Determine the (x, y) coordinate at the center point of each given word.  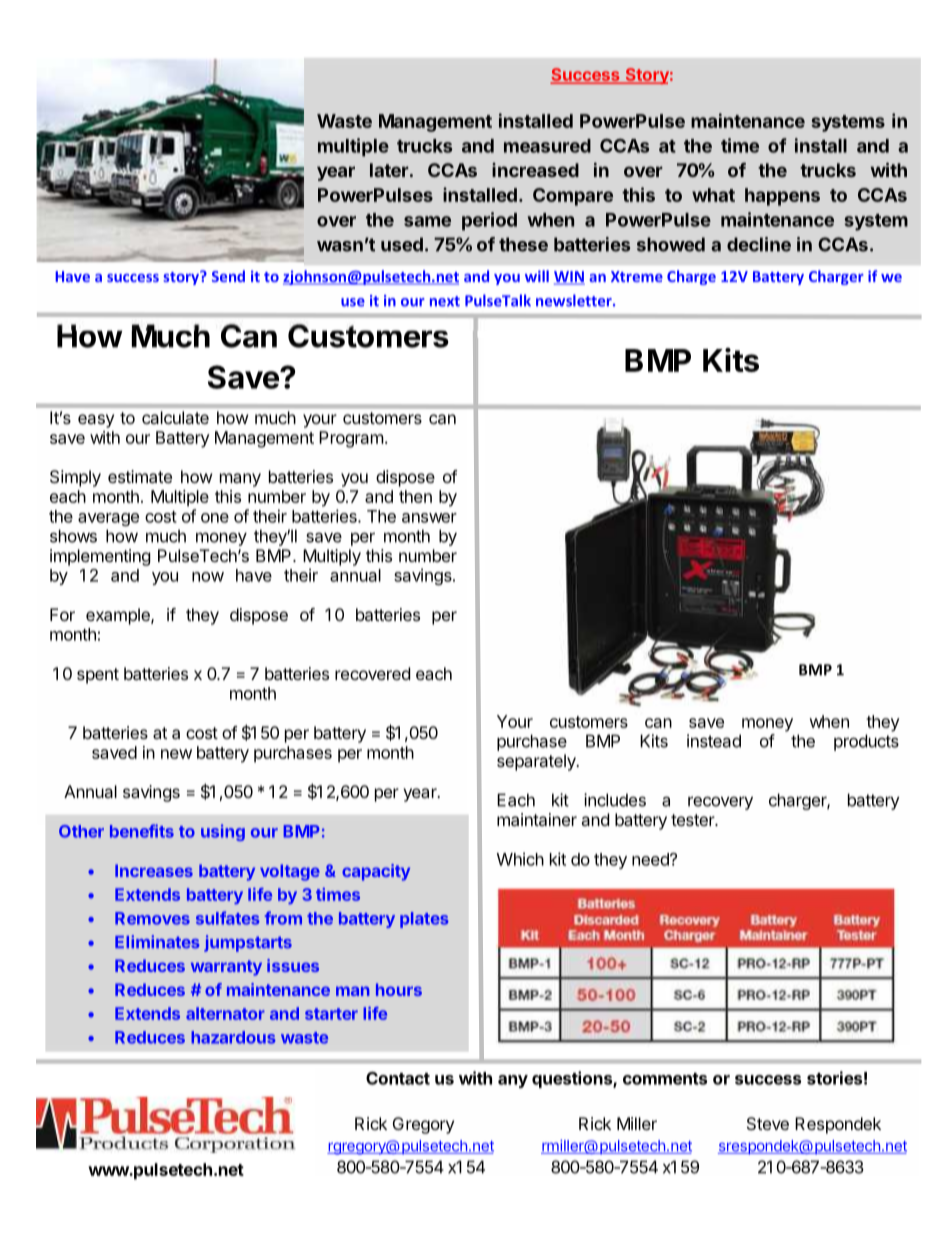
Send (228, 276)
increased (535, 170)
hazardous (233, 1037)
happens (782, 197)
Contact (398, 1078)
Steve (768, 1123)
